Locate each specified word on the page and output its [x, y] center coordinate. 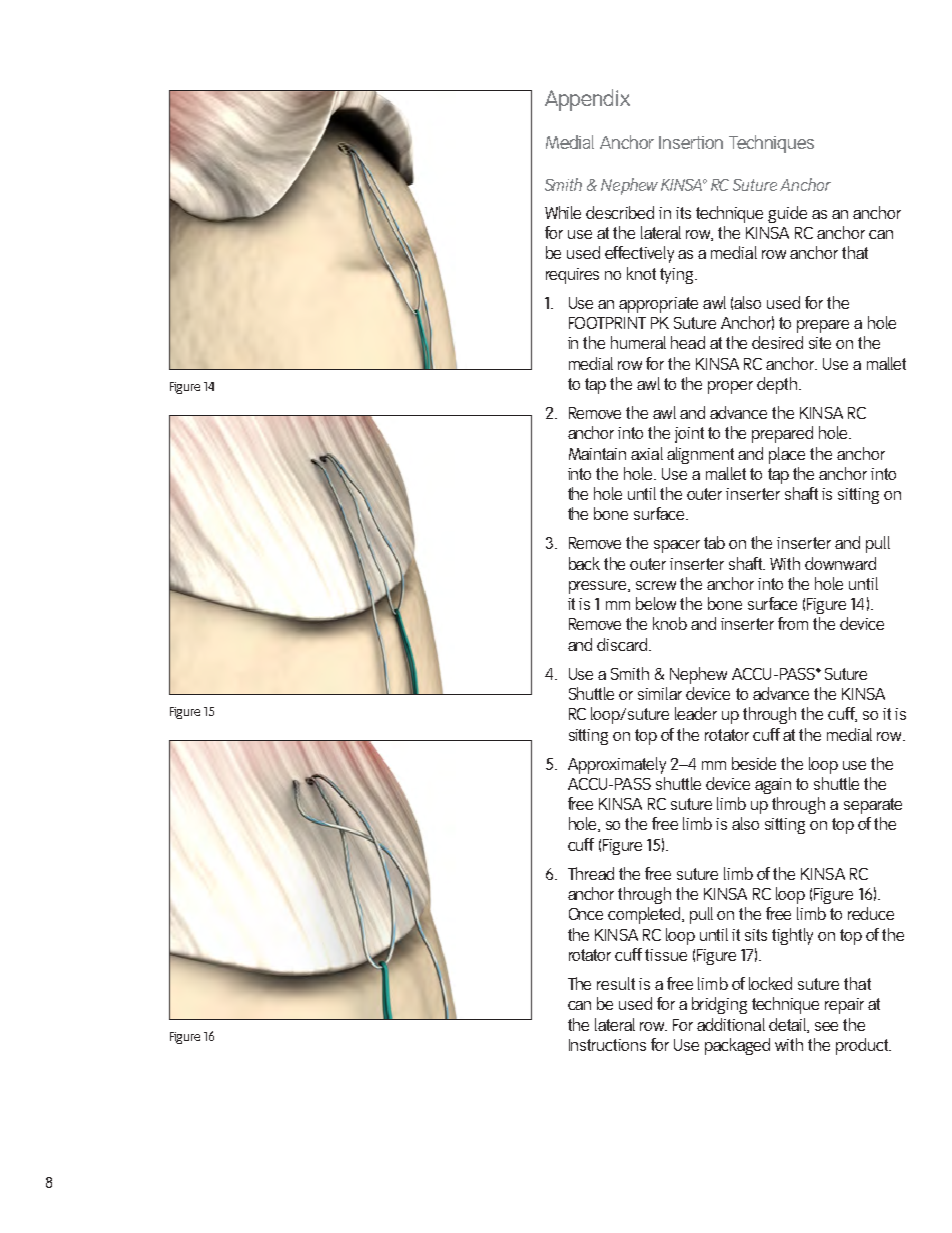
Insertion [691, 142]
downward [840, 563]
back [584, 563]
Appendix [587, 100]
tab [714, 542]
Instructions [607, 1045]
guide [787, 214]
